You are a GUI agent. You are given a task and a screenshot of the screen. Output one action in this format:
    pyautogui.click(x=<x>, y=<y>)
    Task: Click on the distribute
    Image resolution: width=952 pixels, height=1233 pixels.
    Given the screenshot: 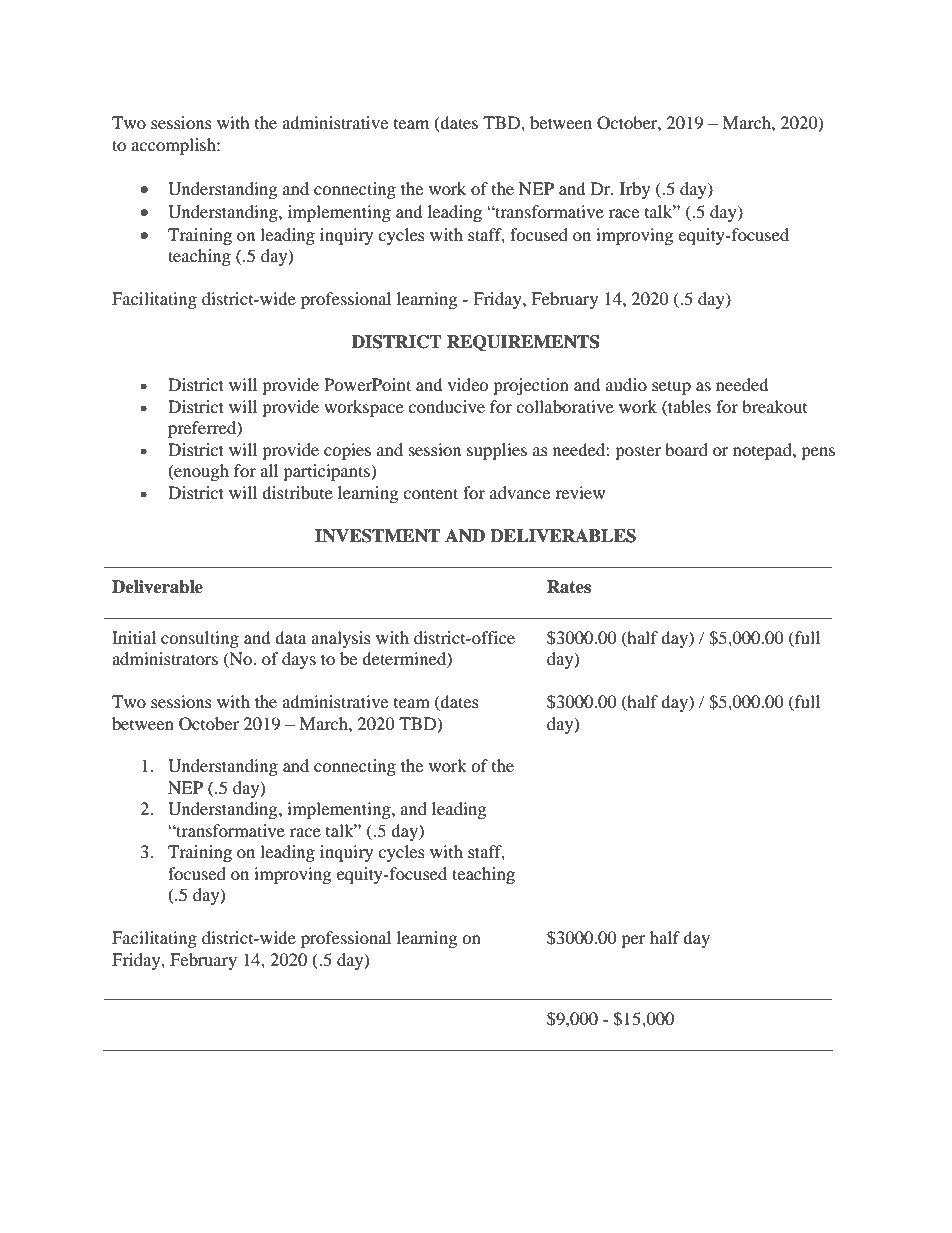 What is the action you would take?
    pyautogui.click(x=297, y=492)
